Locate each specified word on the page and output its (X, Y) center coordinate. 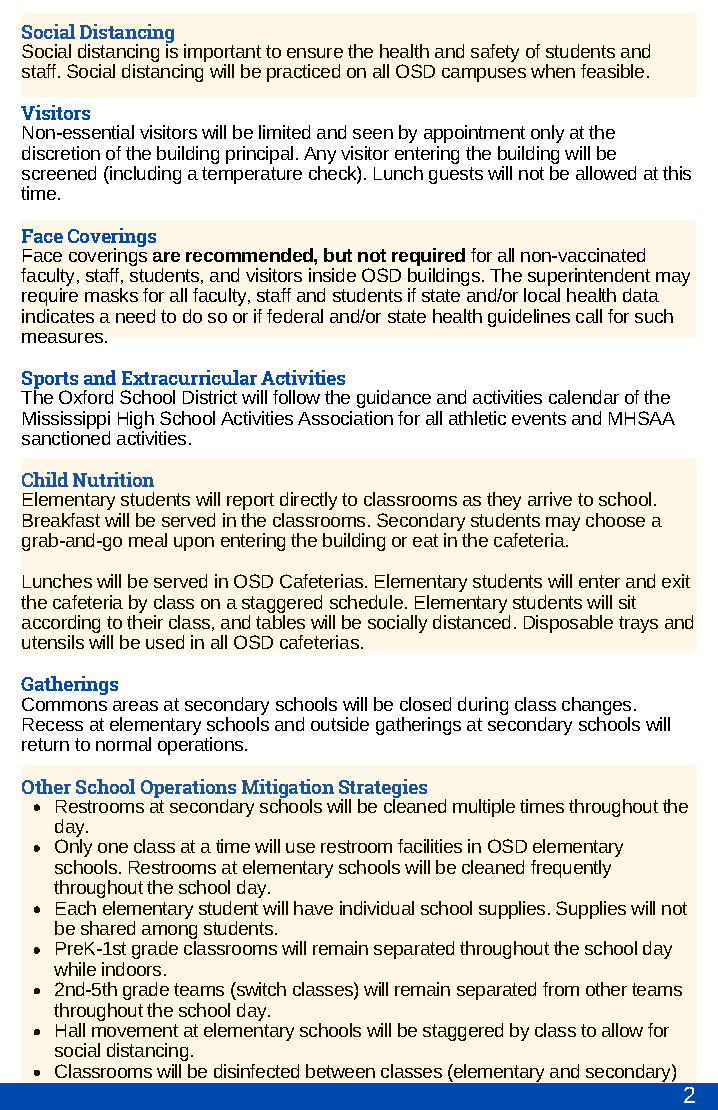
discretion (61, 153)
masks (111, 295)
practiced (303, 73)
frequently (571, 869)
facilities (430, 846)
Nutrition (113, 479)
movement (135, 1030)
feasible (612, 71)
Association (345, 418)
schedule (368, 602)
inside (332, 275)
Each (76, 908)
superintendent (589, 278)
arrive (550, 499)
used (165, 642)
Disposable (568, 624)
